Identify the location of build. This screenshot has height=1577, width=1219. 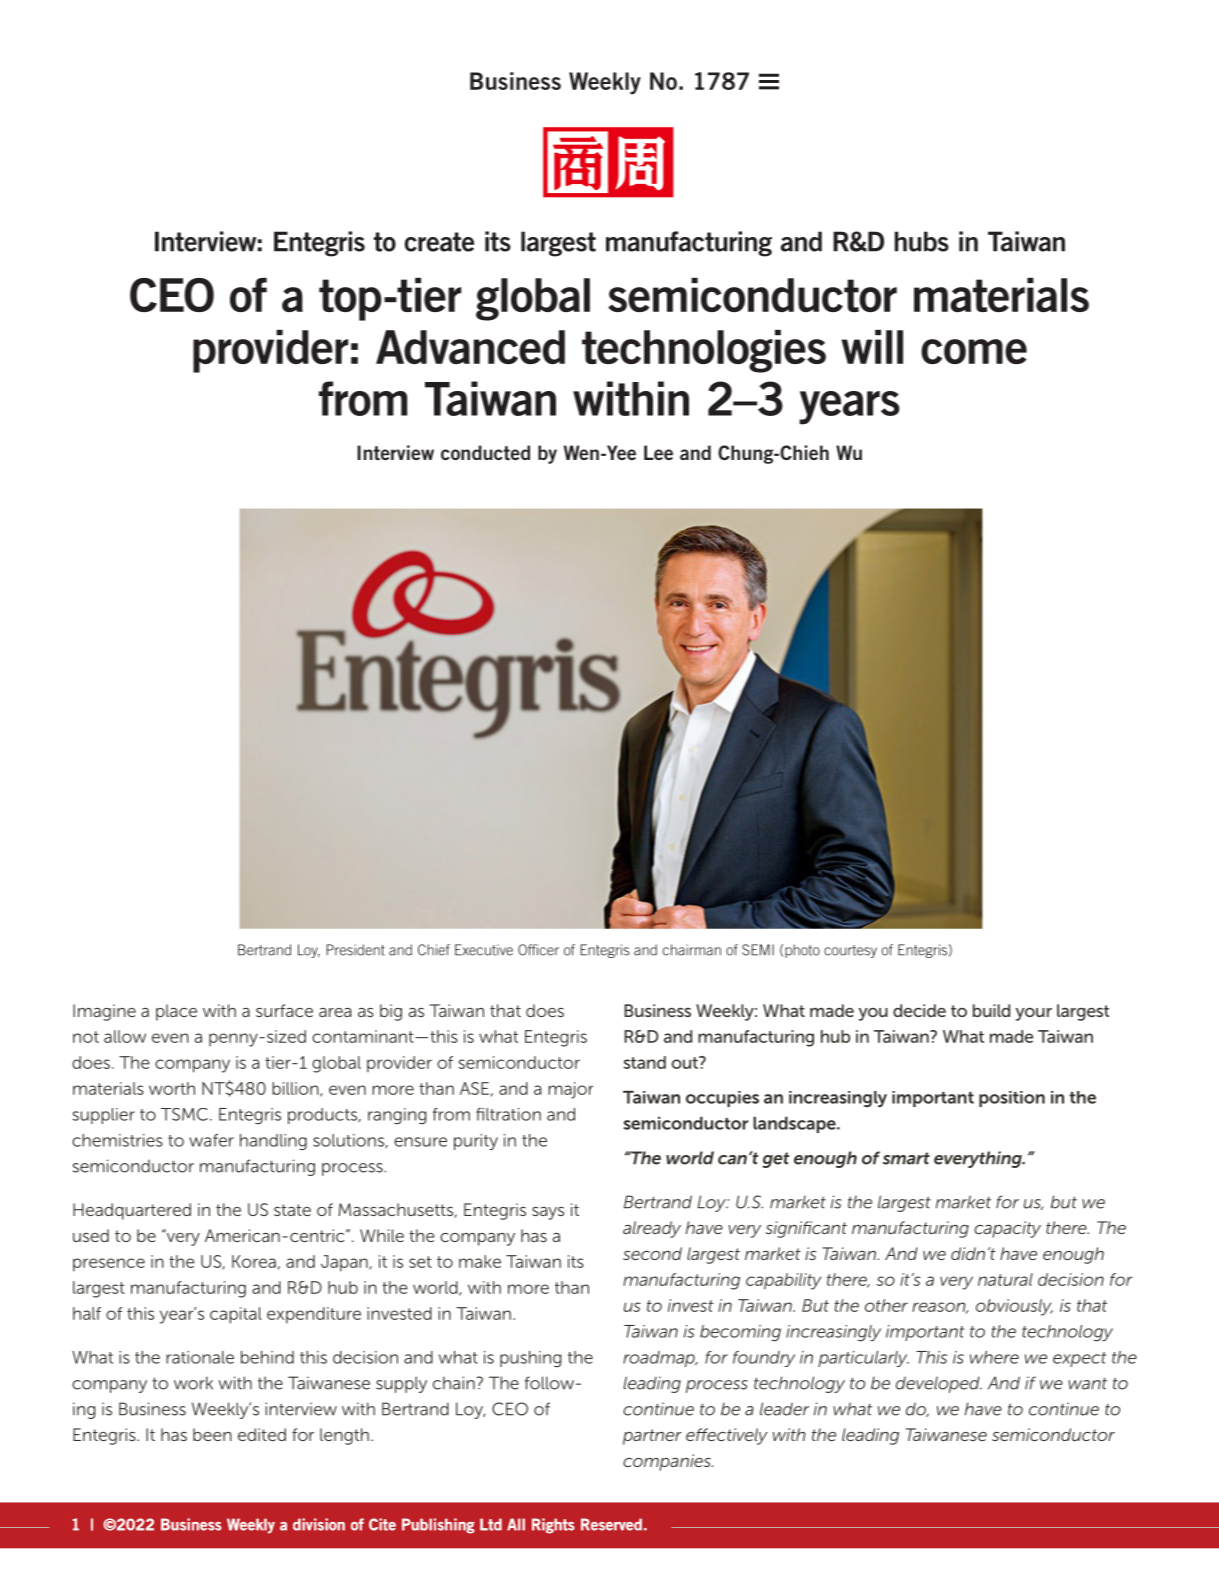
(991, 1010).
